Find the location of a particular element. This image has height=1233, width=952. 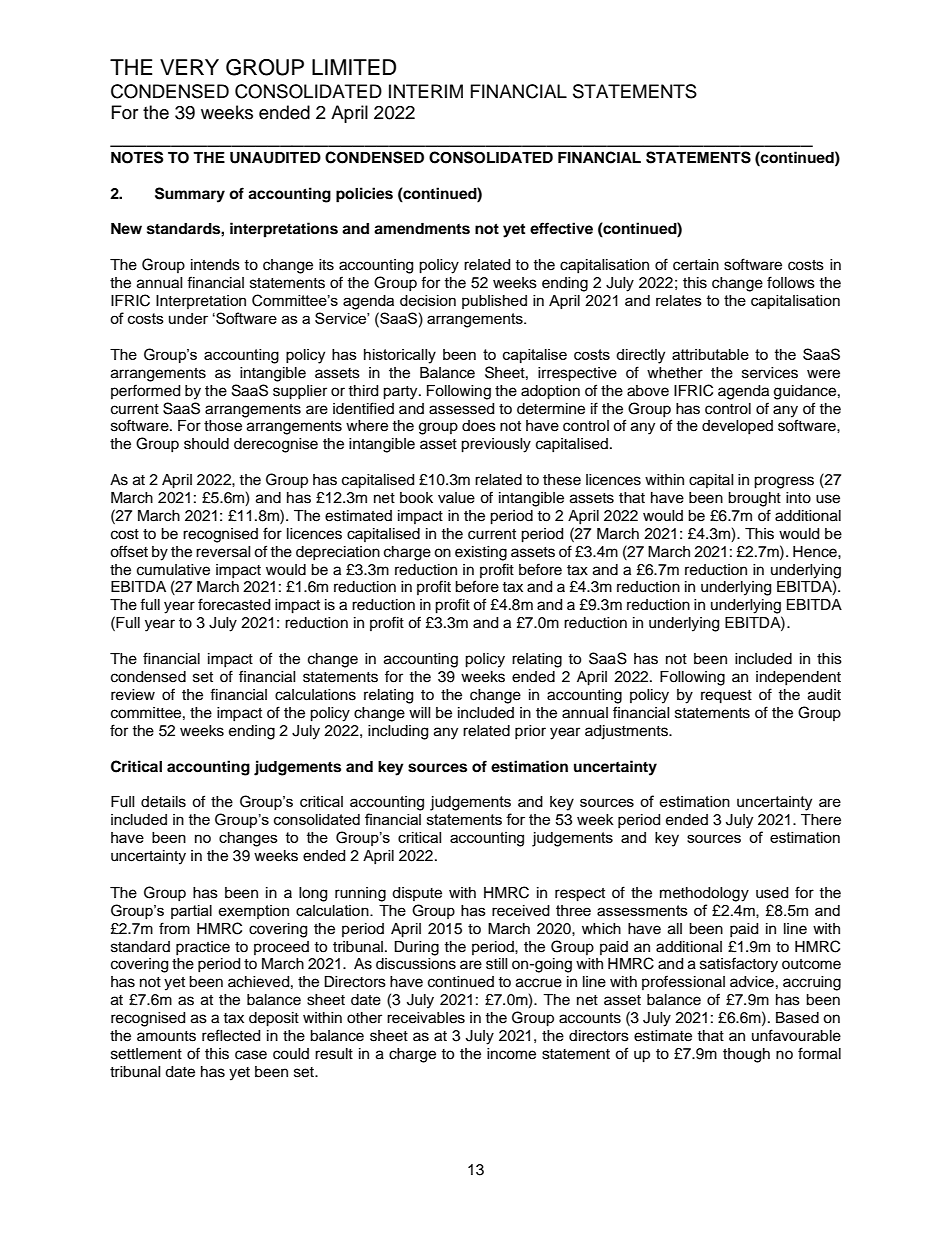

request is located at coordinates (726, 697).
